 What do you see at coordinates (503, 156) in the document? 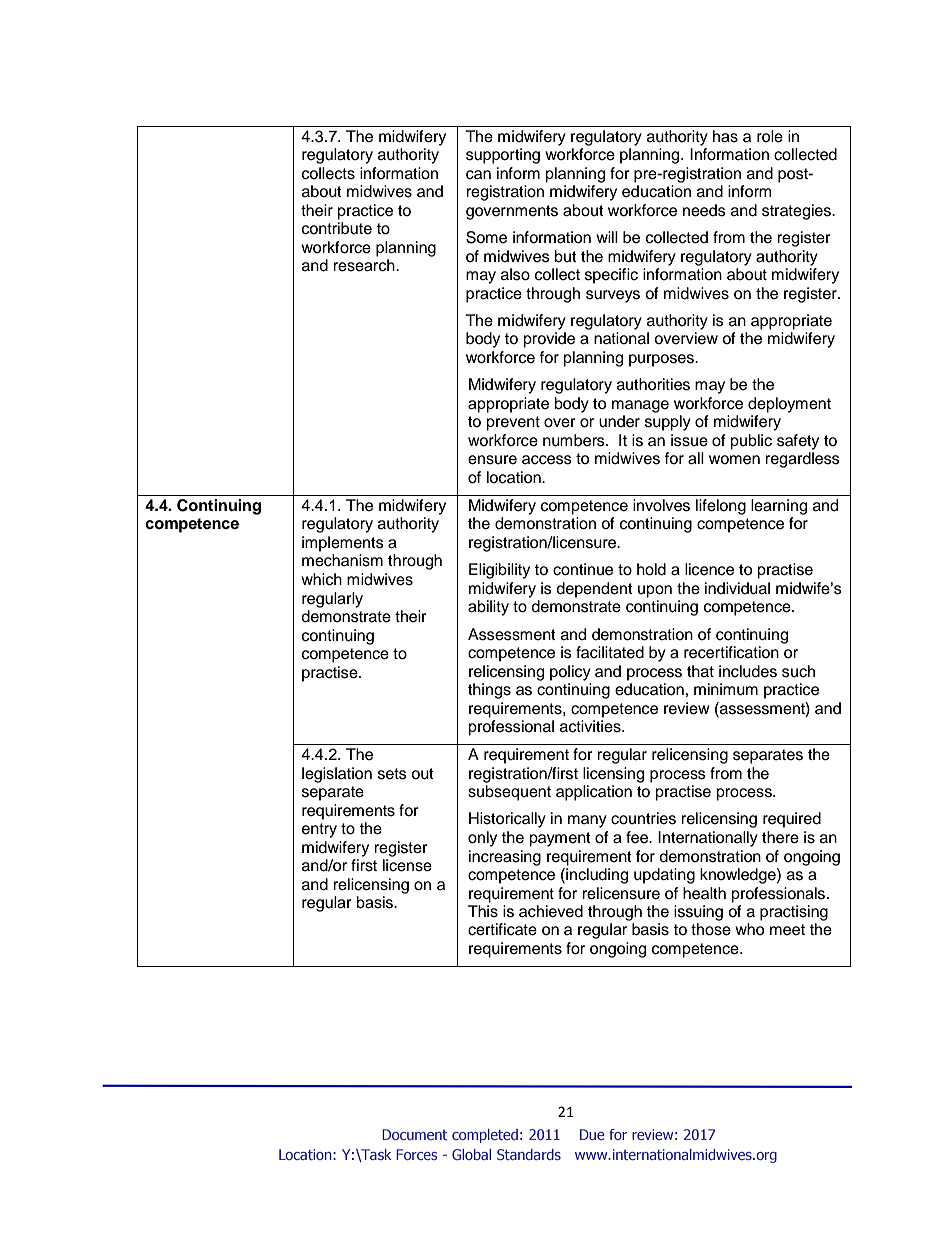
I see `supporting` at bounding box center [503, 156].
